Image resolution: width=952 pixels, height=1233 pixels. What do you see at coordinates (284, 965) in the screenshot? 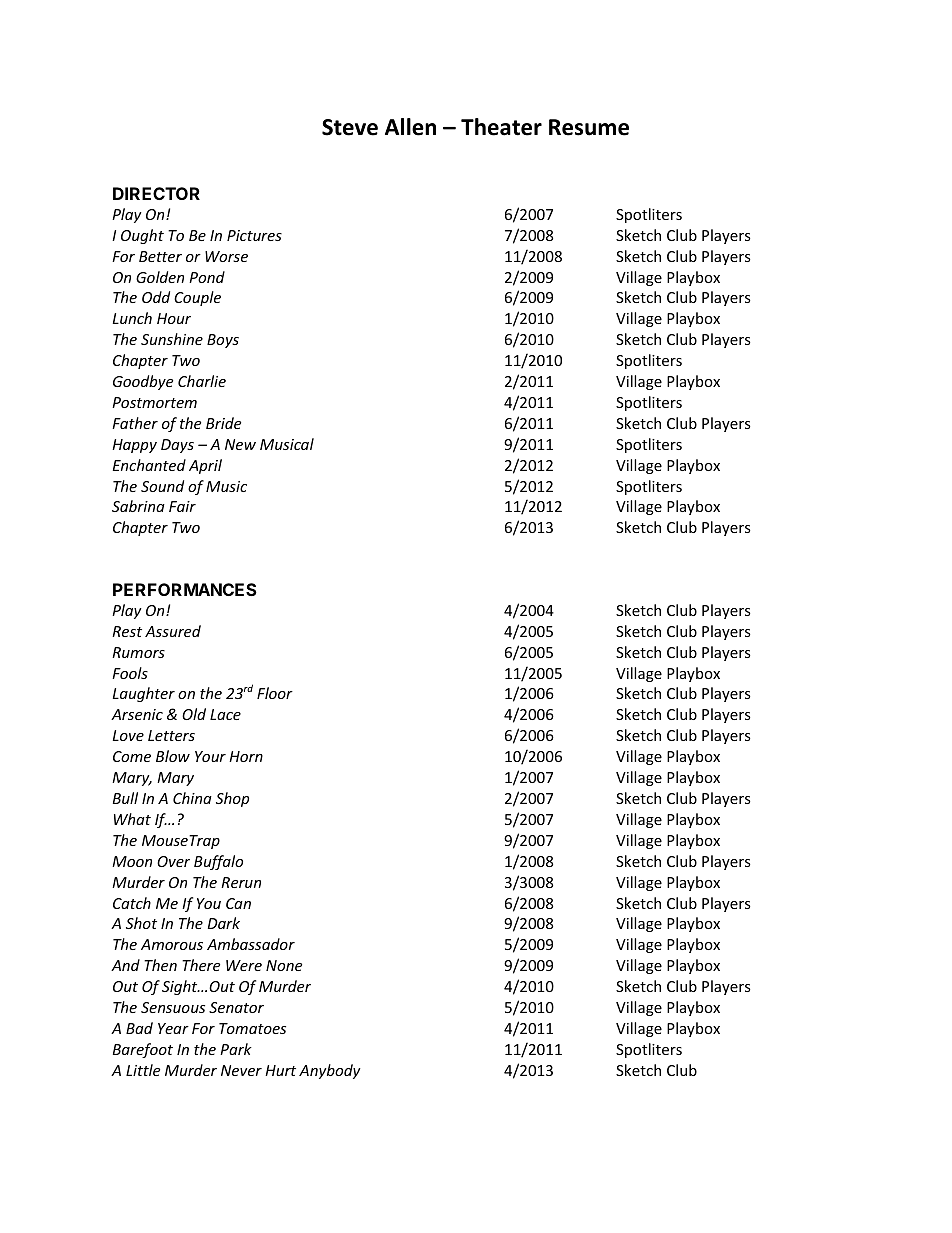
I see `None` at bounding box center [284, 965].
